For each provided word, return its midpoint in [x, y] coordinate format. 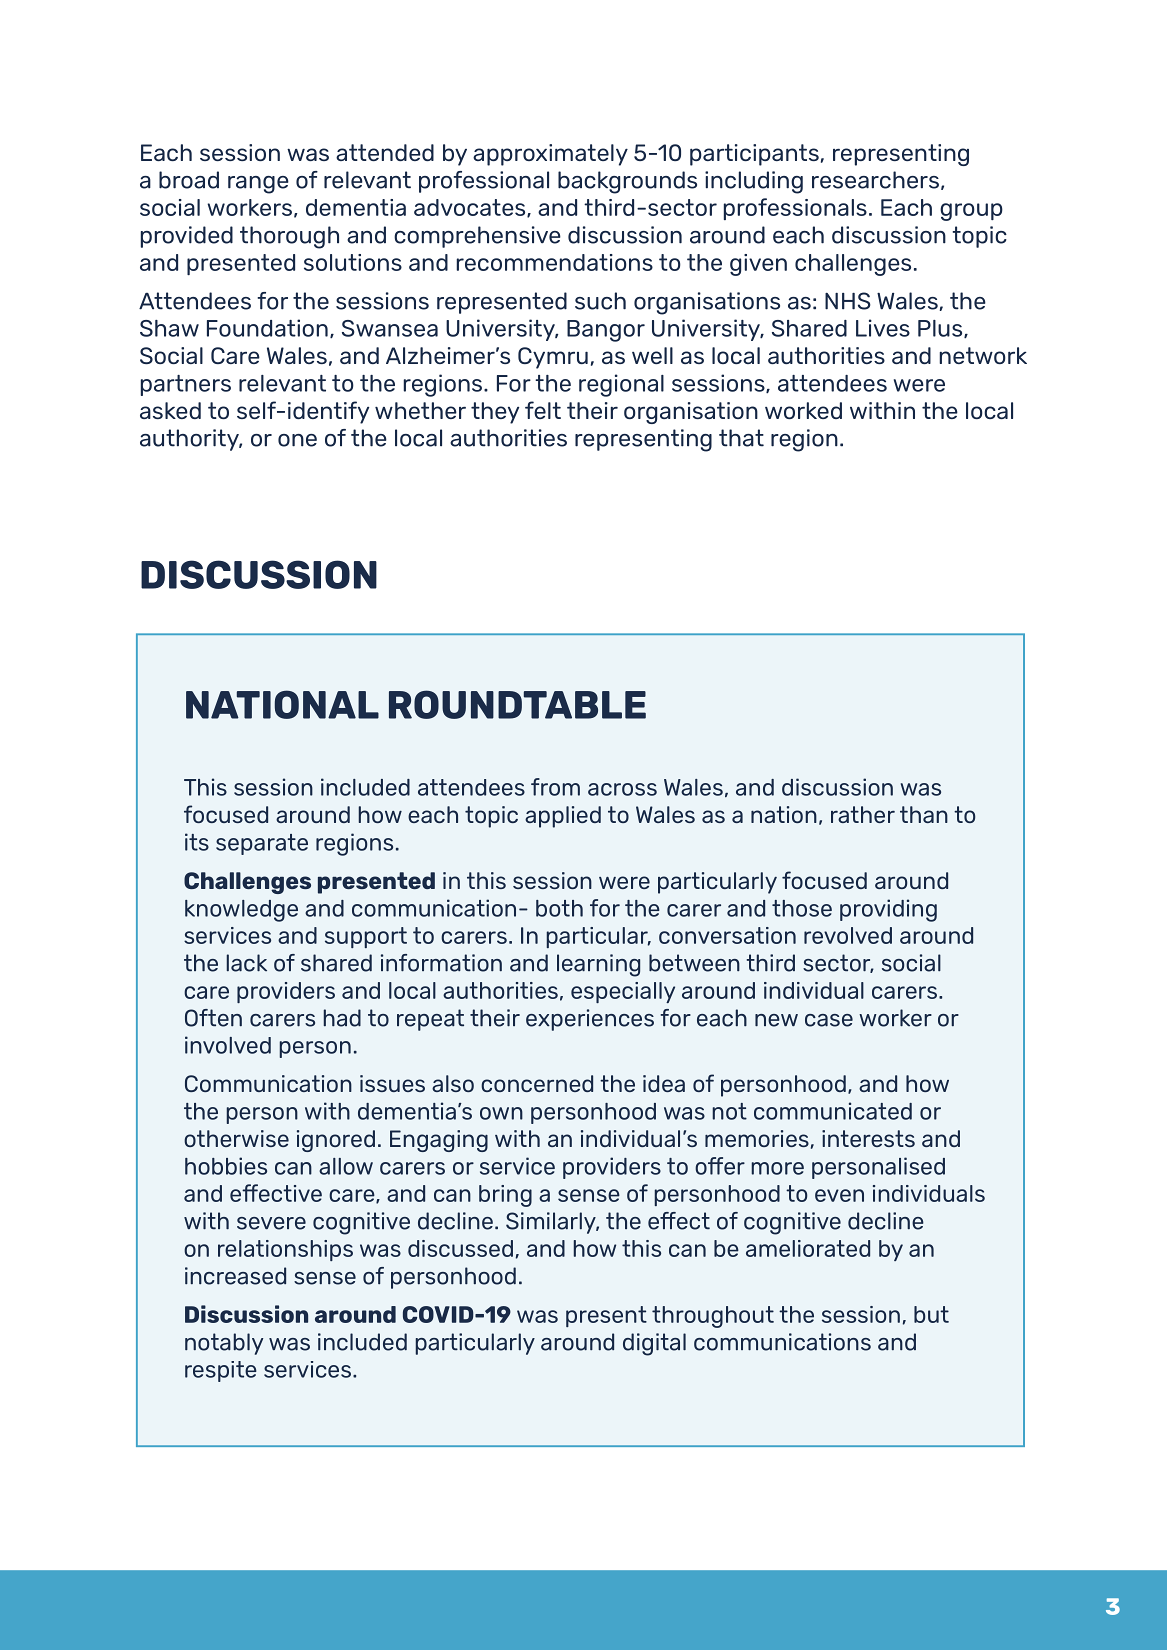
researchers [875, 180]
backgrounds [627, 182]
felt [543, 410]
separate [262, 844]
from [555, 787]
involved [228, 1045]
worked [803, 410]
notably [224, 1344]
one [297, 440]
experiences [590, 1020]
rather [863, 814]
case [829, 1020]
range [258, 185]
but [931, 1314]
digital [654, 1344]
